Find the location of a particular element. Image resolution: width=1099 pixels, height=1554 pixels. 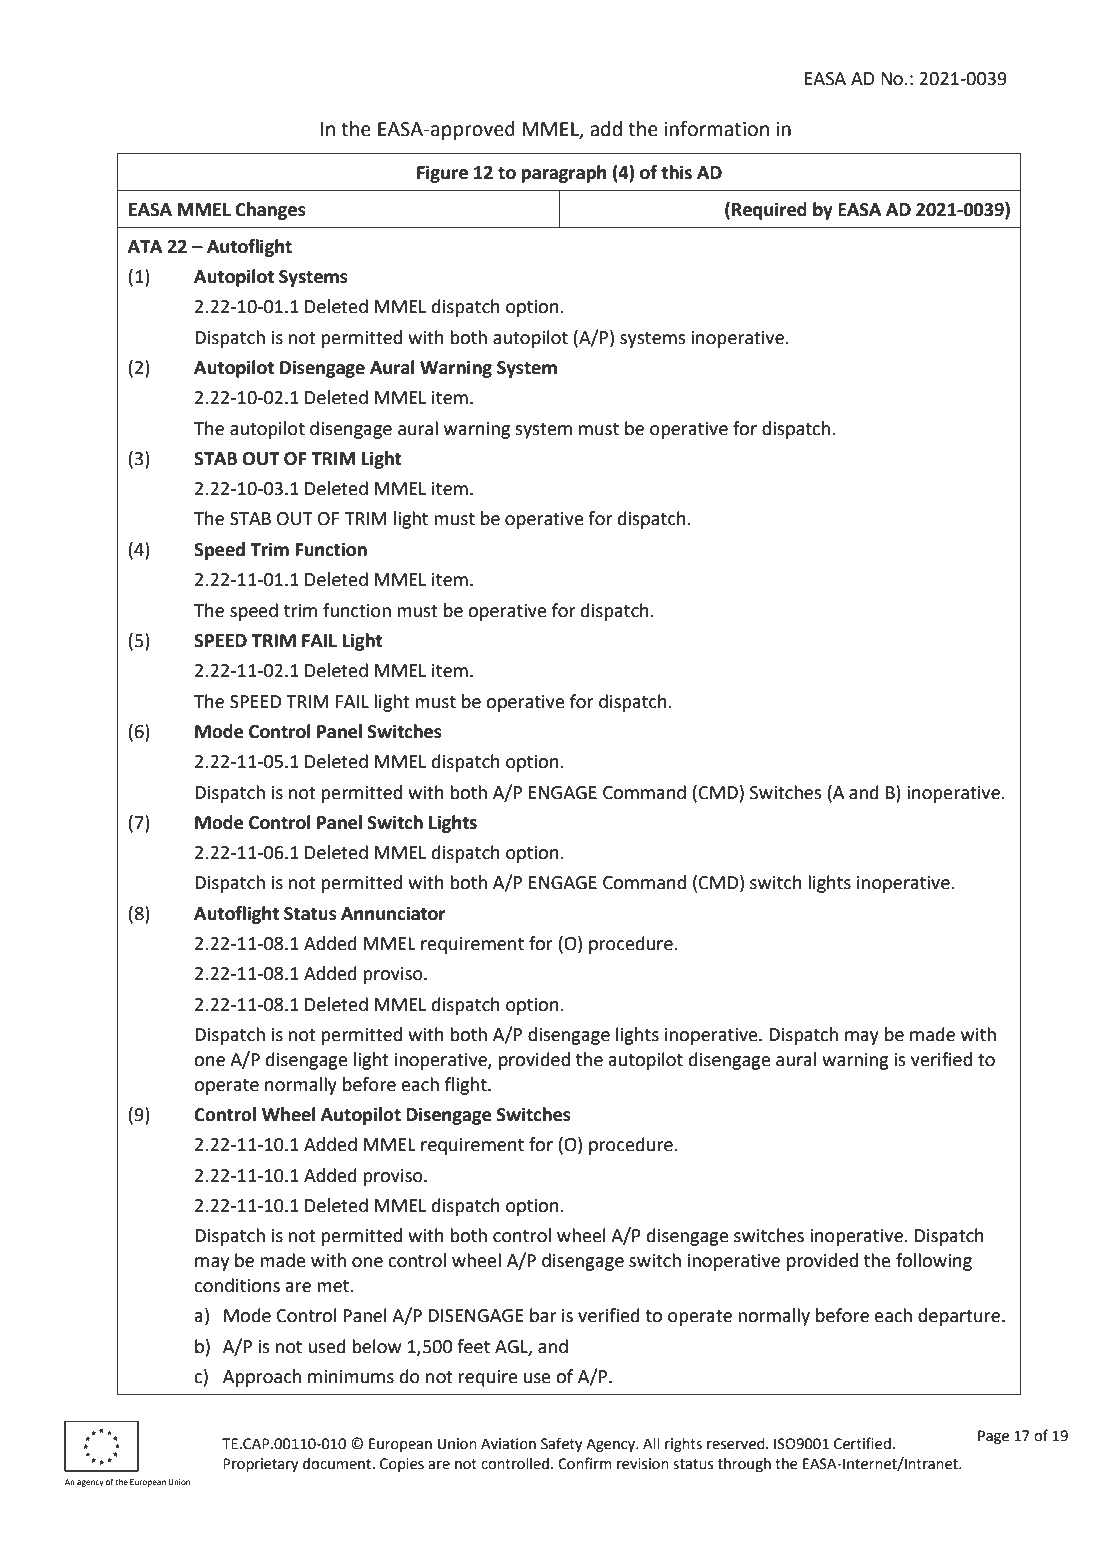

Safety is located at coordinates (562, 1444).
